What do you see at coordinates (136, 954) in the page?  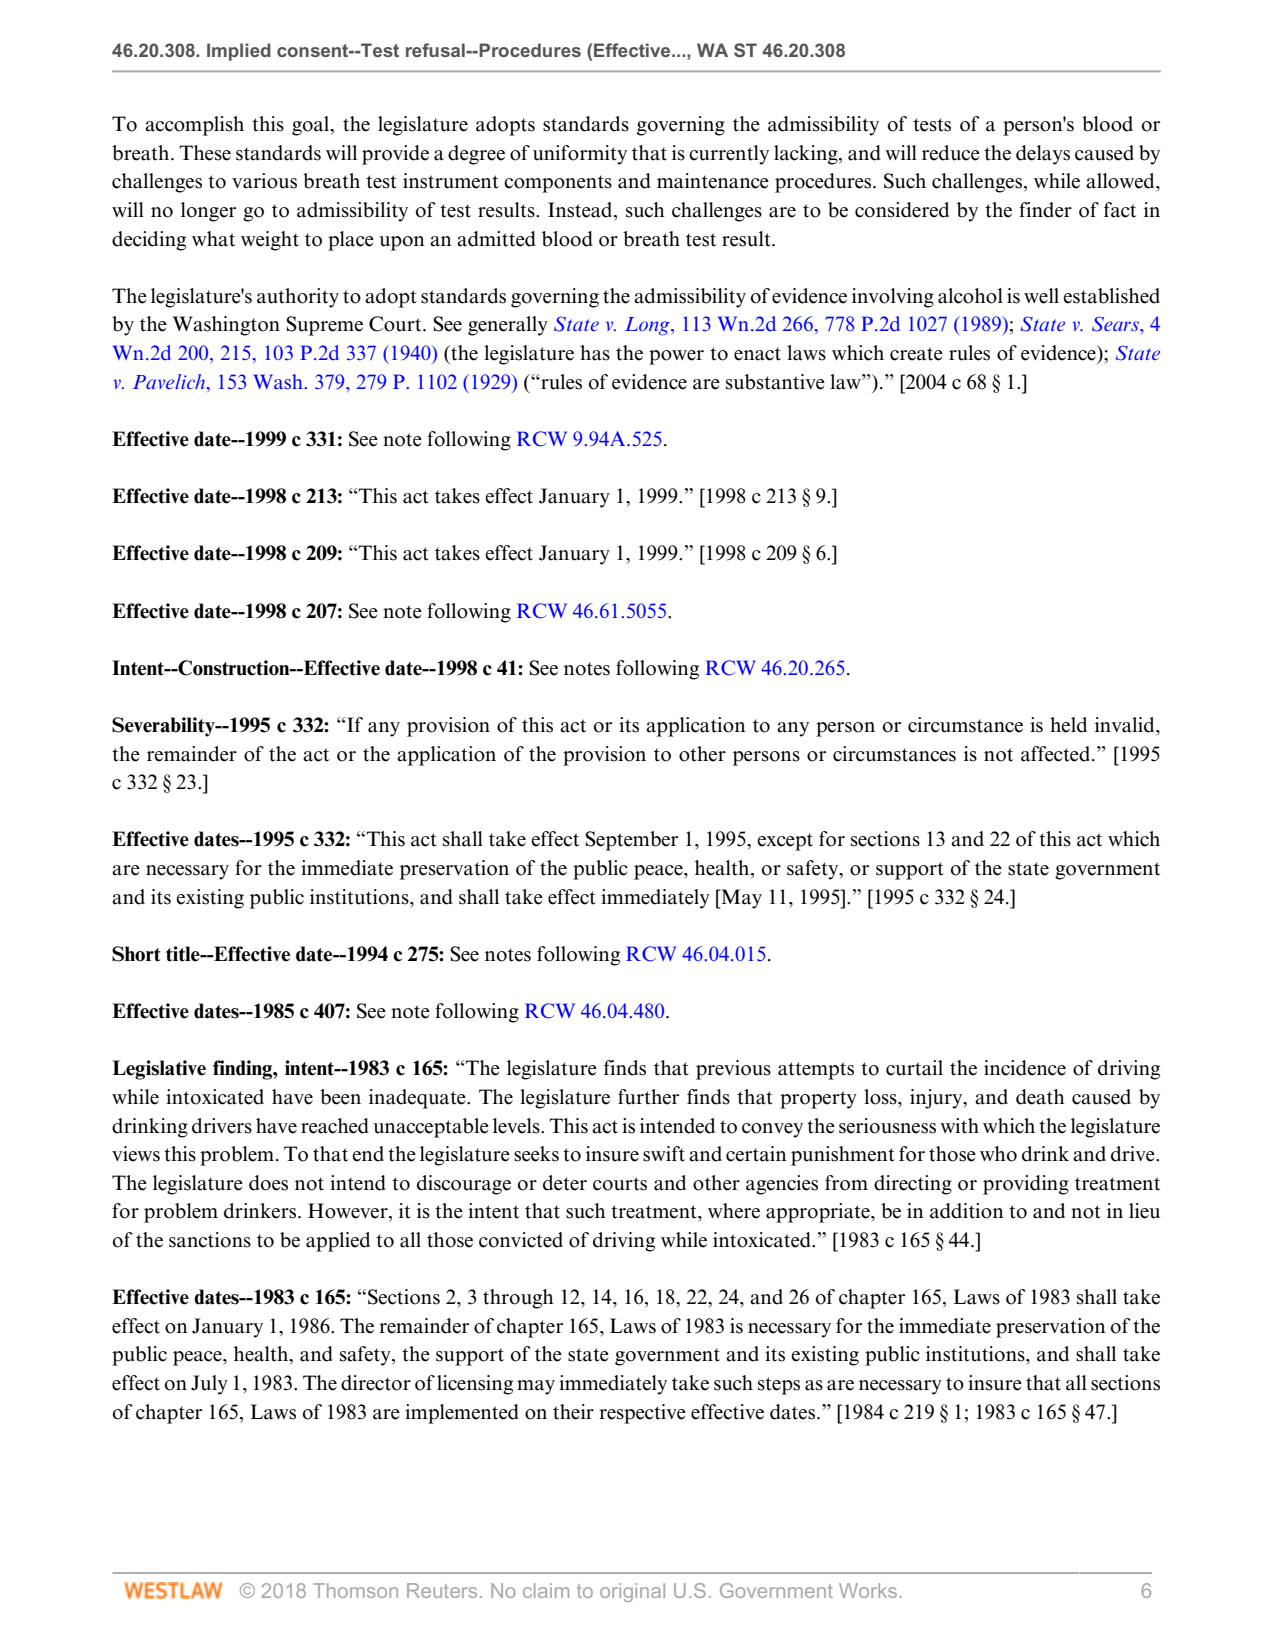 I see `Short` at bounding box center [136, 954].
